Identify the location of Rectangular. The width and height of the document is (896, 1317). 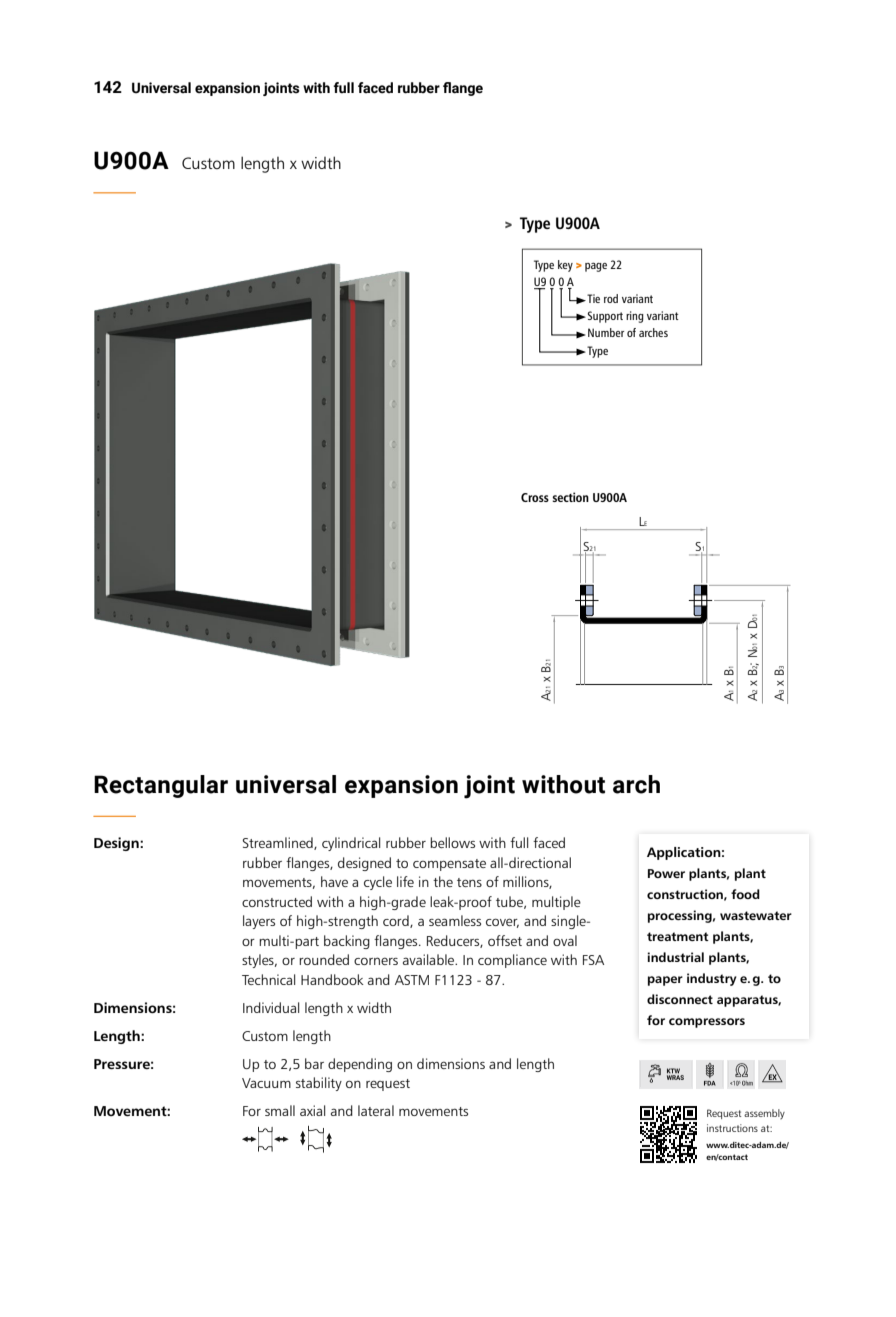
(161, 786).
